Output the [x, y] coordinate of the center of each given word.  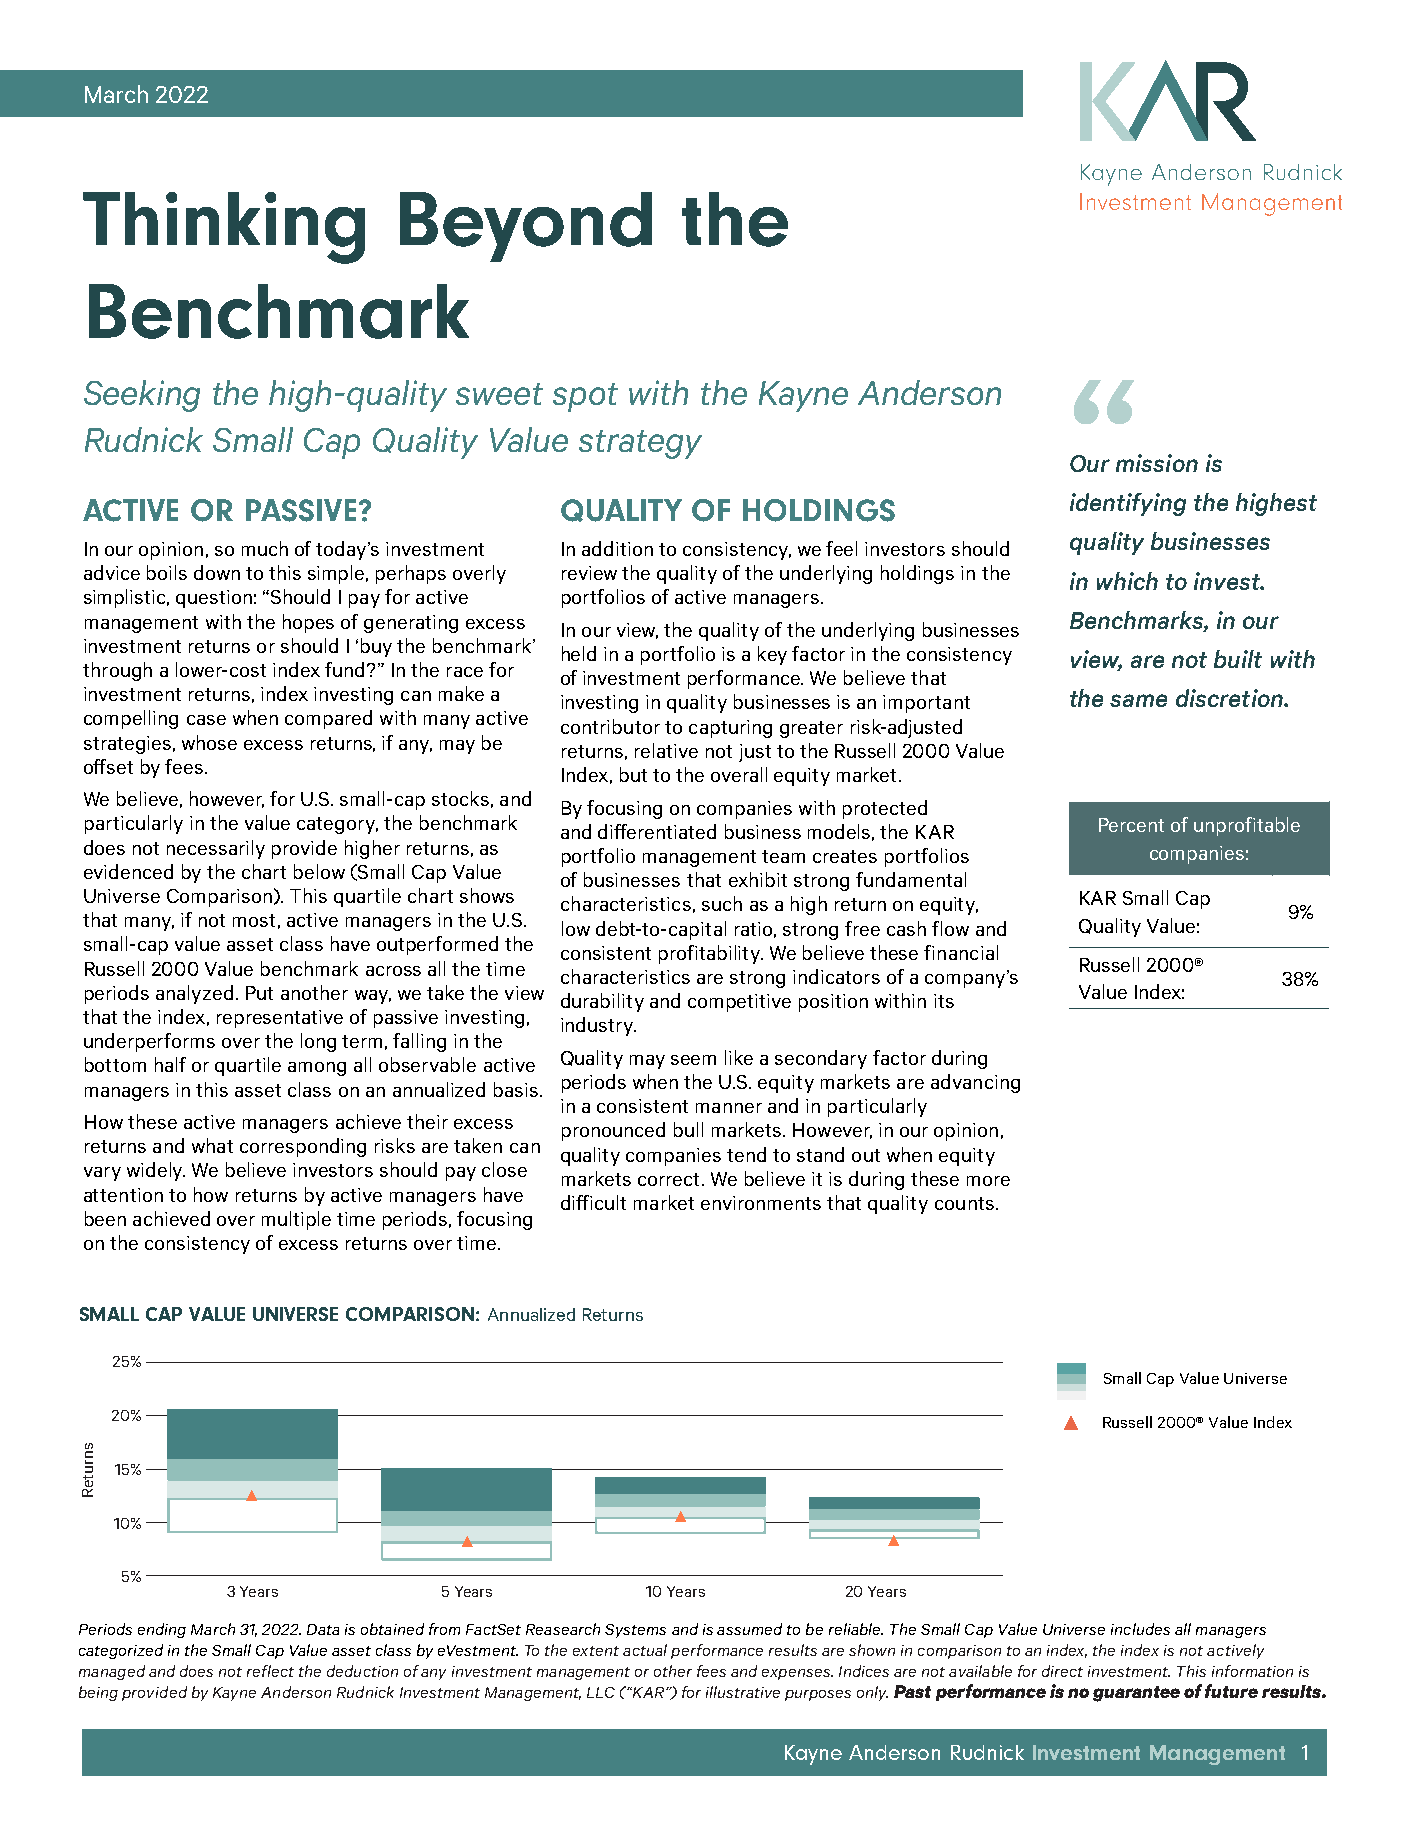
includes [1140, 1629]
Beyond [526, 227]
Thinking [224, 228]
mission [1157, 463]
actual [645, 1650]
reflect [270, 1671]
